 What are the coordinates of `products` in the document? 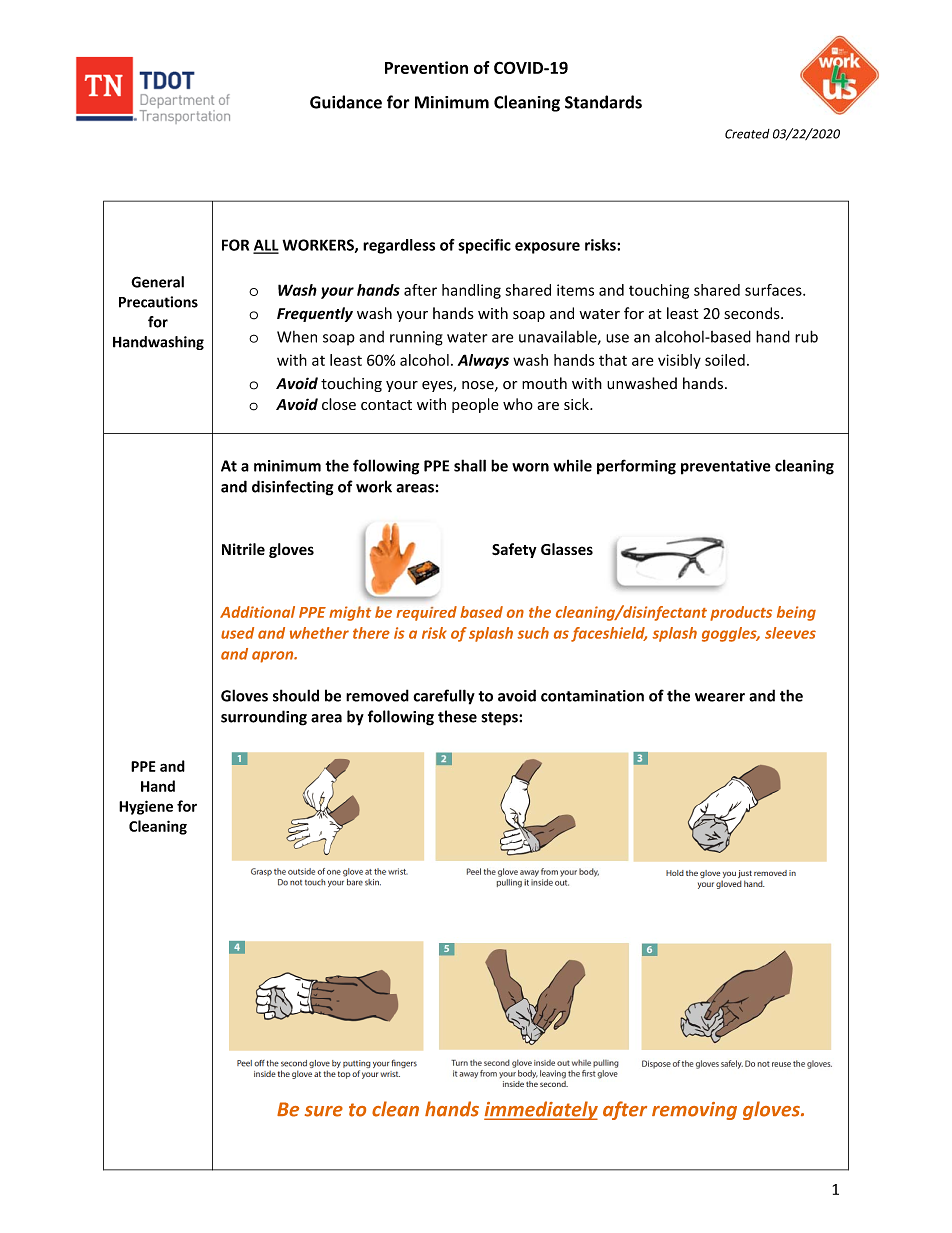 It's located at (741, 613).
